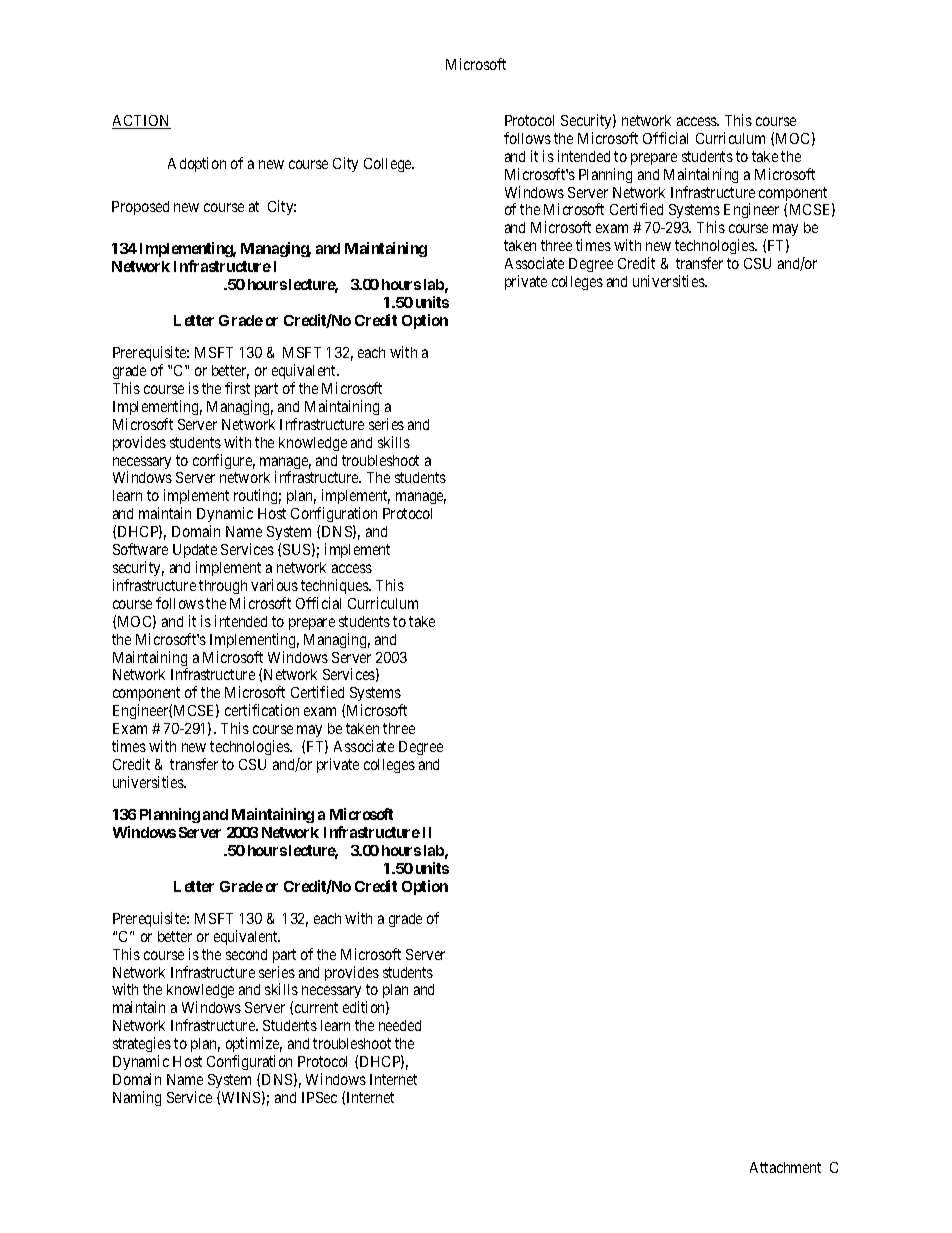  Describe the element at coordinates (274, 585) in the screenshot. I see `various` at that location.
